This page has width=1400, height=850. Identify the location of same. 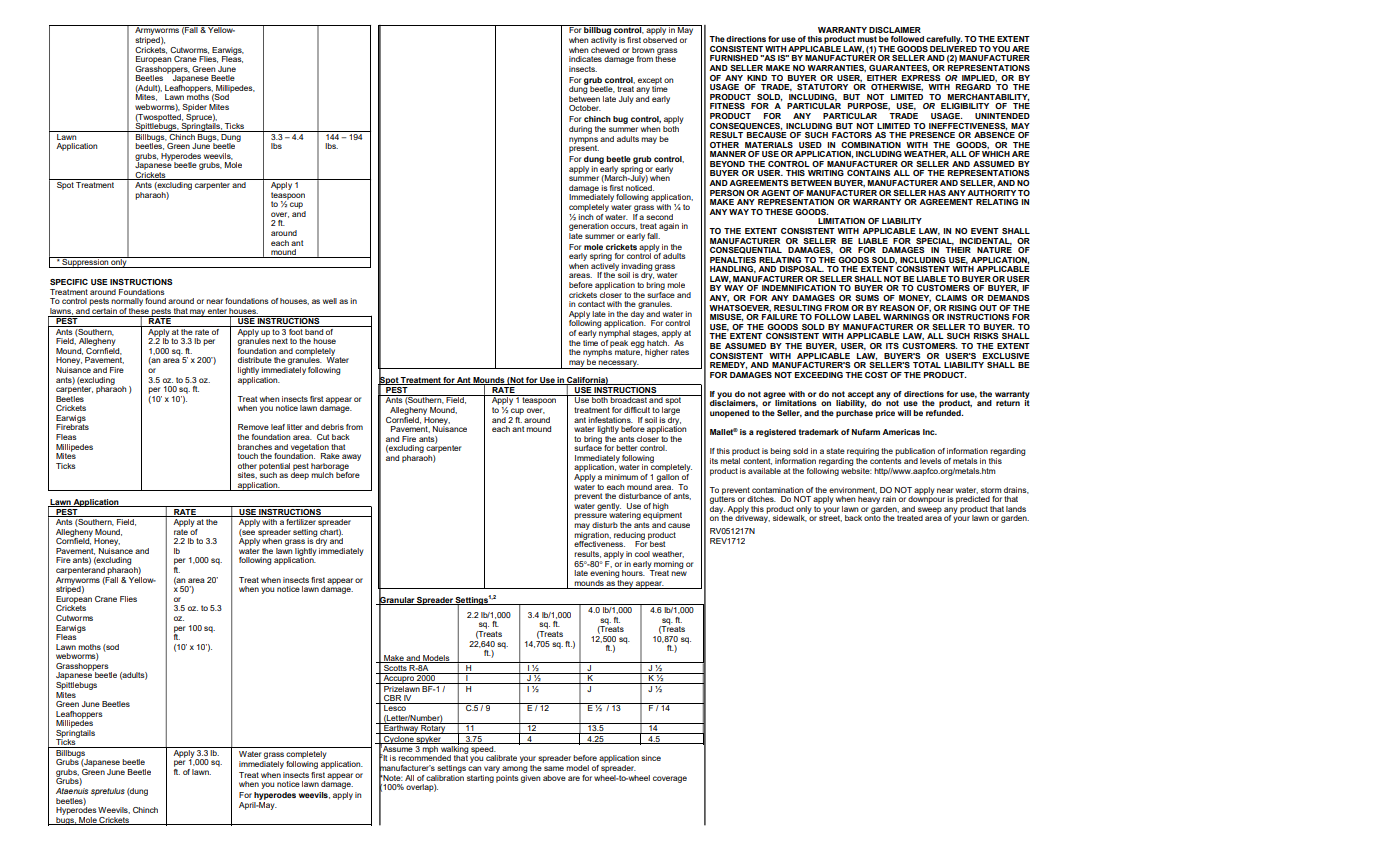
(554, 768).
